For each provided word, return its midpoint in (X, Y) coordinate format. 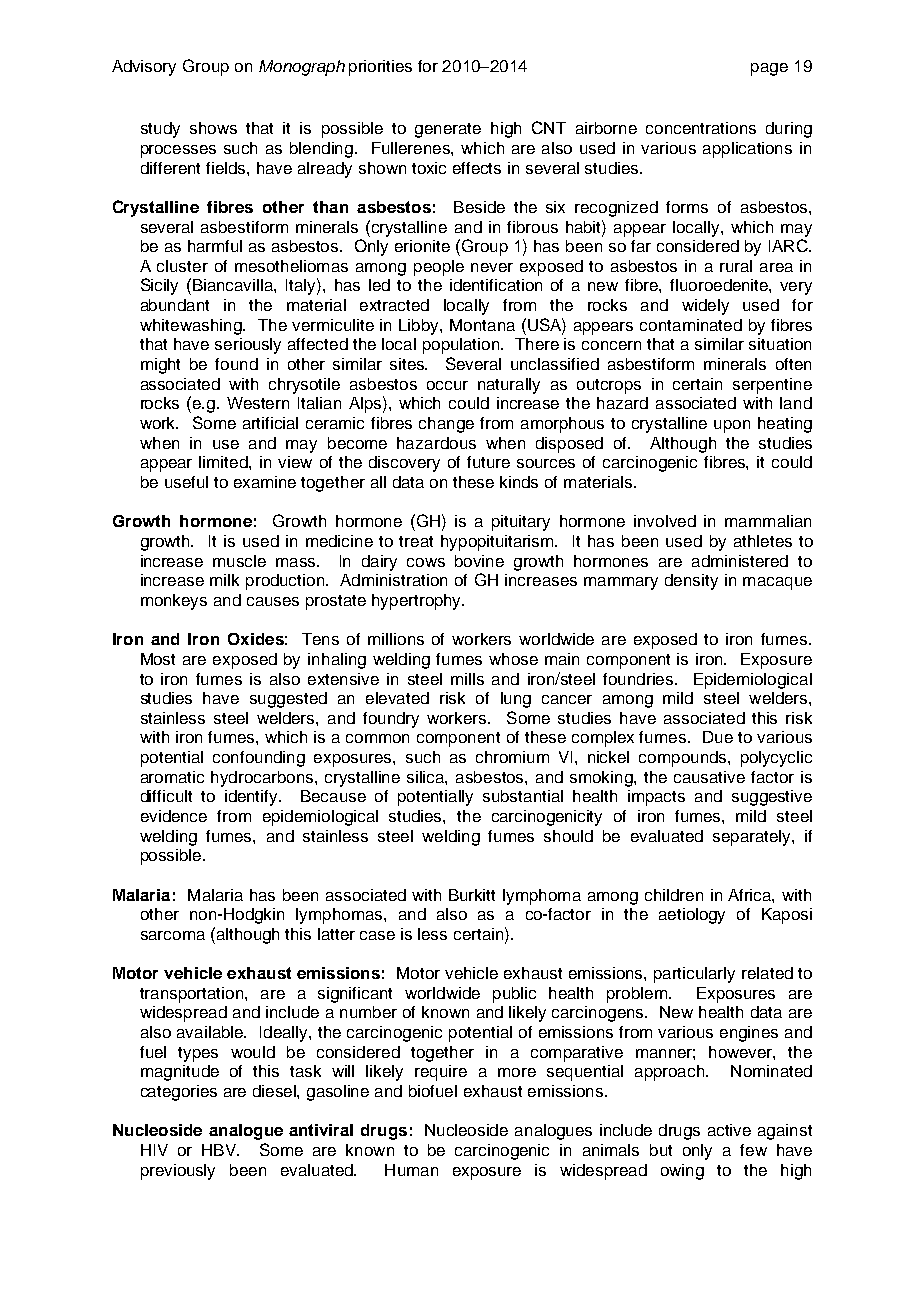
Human (411, 1170)
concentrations (701, 128)
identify (252, 798)
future (488, 462)
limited (224, 462)
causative (709, 777)
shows (213, 128)
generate (448, 130)
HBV (220, 1150)
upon (732, 426)
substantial (523, 796)
